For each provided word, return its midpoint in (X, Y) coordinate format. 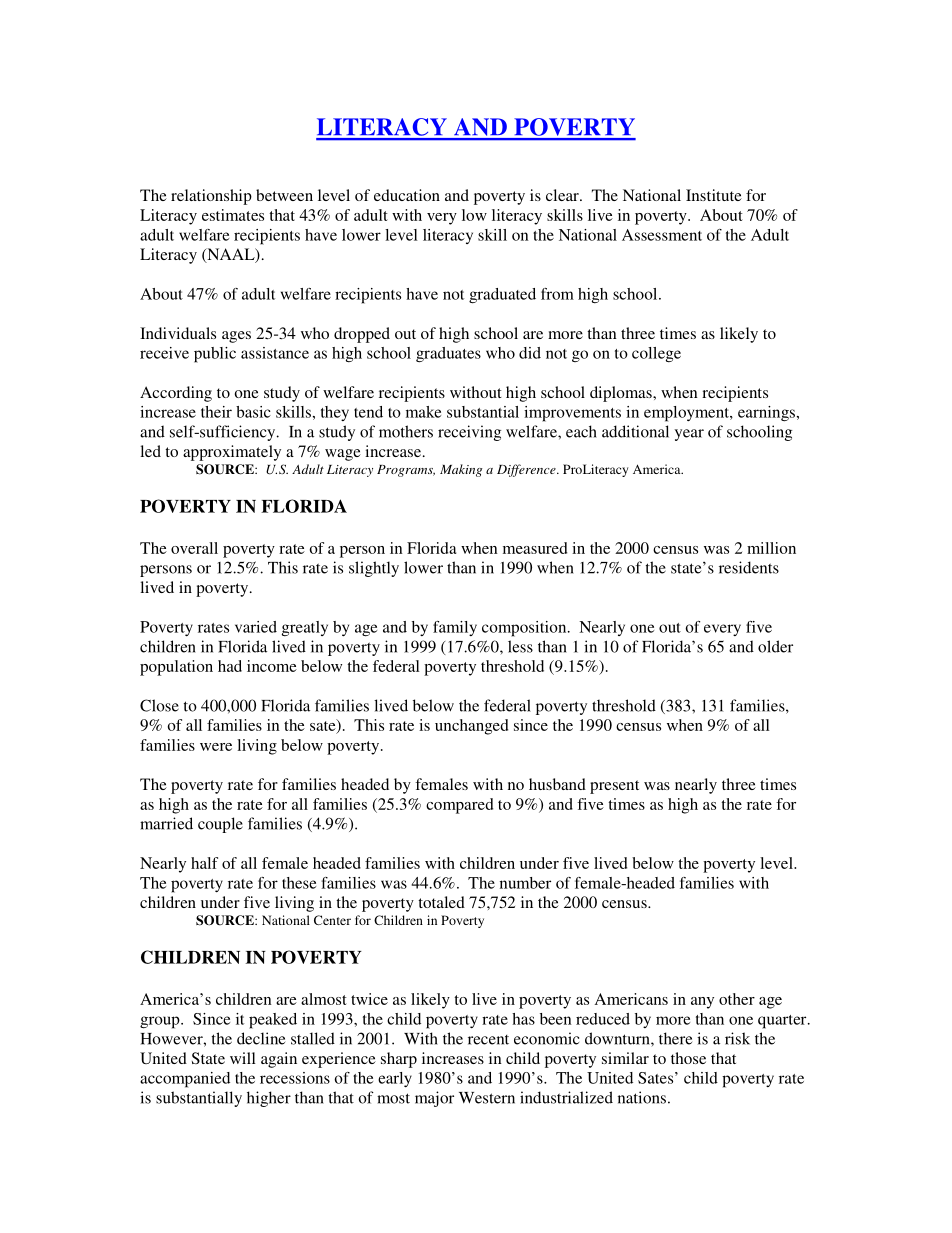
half (204, 863)
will (243, 1058)
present (614, 787)
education (407, 195)
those (688, 1058)
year (689, 435)
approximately (232, 453)
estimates (233, 215)
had (230, 666)
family (455, 628)
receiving (469, 433)
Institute (714, 195)
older (775, 646)
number (525, 883)
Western (487, 1098)
